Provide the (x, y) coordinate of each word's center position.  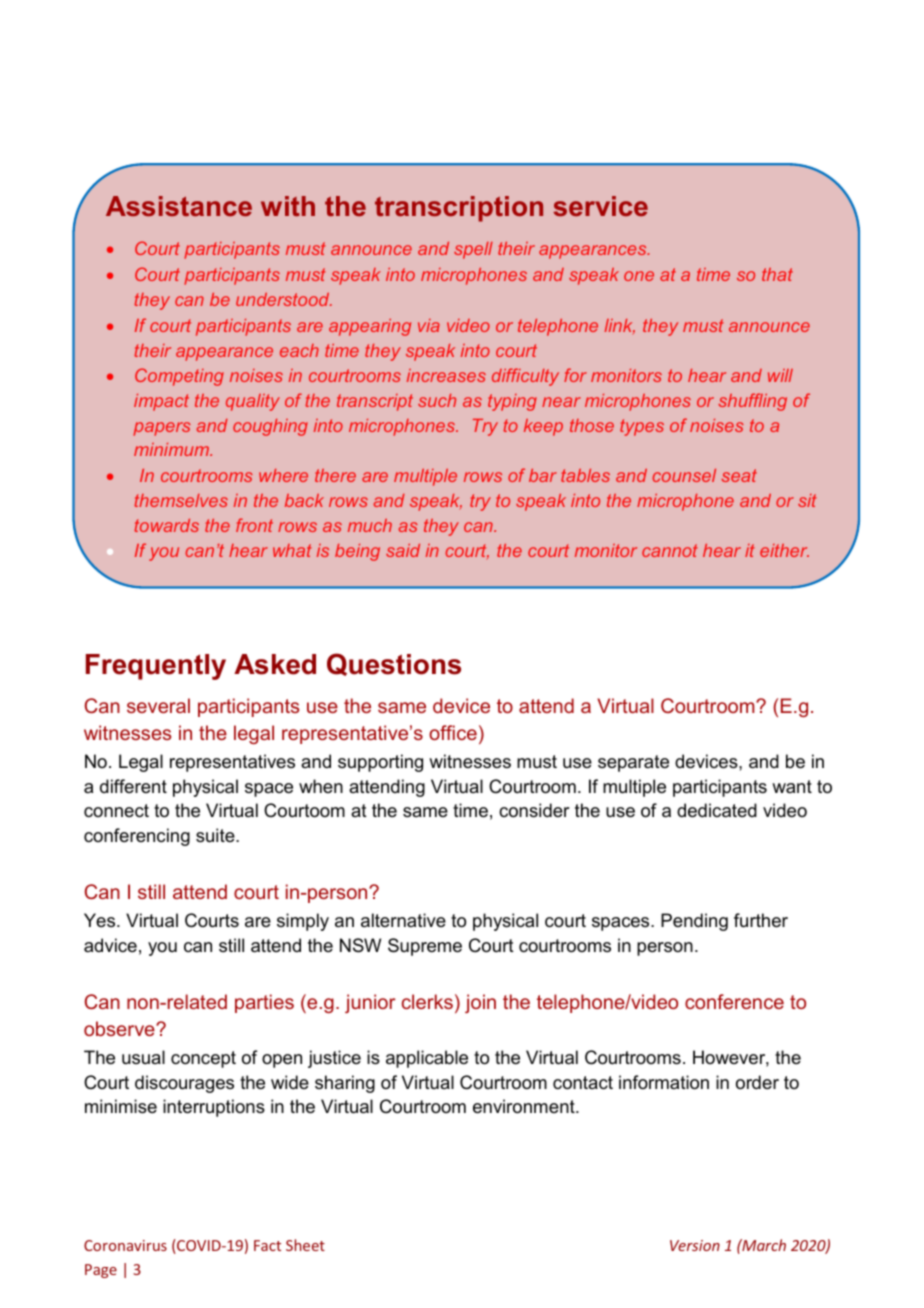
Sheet (305, 1245)
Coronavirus (125, 1245)
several (158, 705)
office (453, 732)
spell (473, 250)
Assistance (179, 206)
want (792, 786)
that (777, 274)
